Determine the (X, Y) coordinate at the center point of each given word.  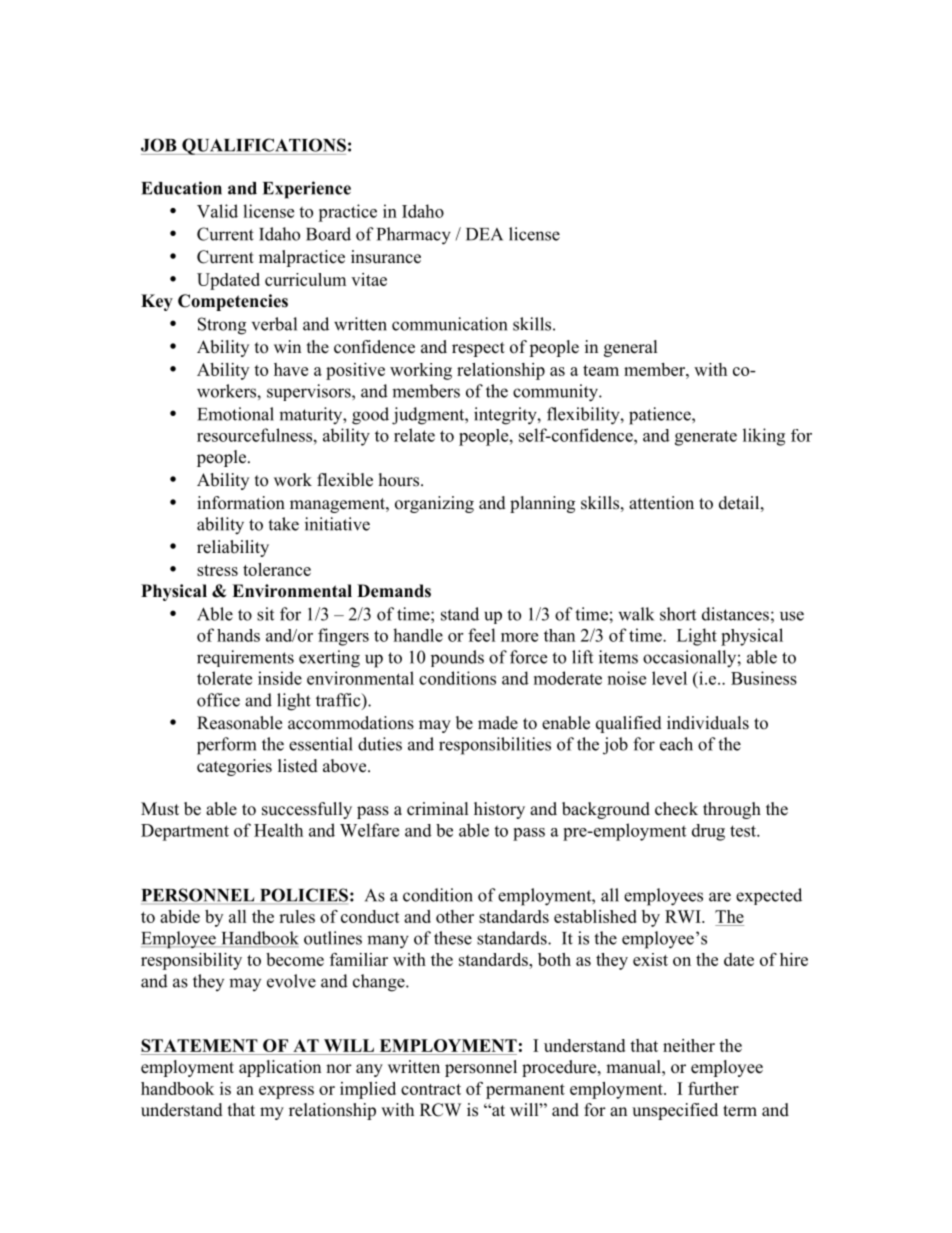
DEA (484, 234)
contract (431, 1089)
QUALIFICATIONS (263, 146)
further (713, 1088)
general (631, 348)
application (280, 1068)
